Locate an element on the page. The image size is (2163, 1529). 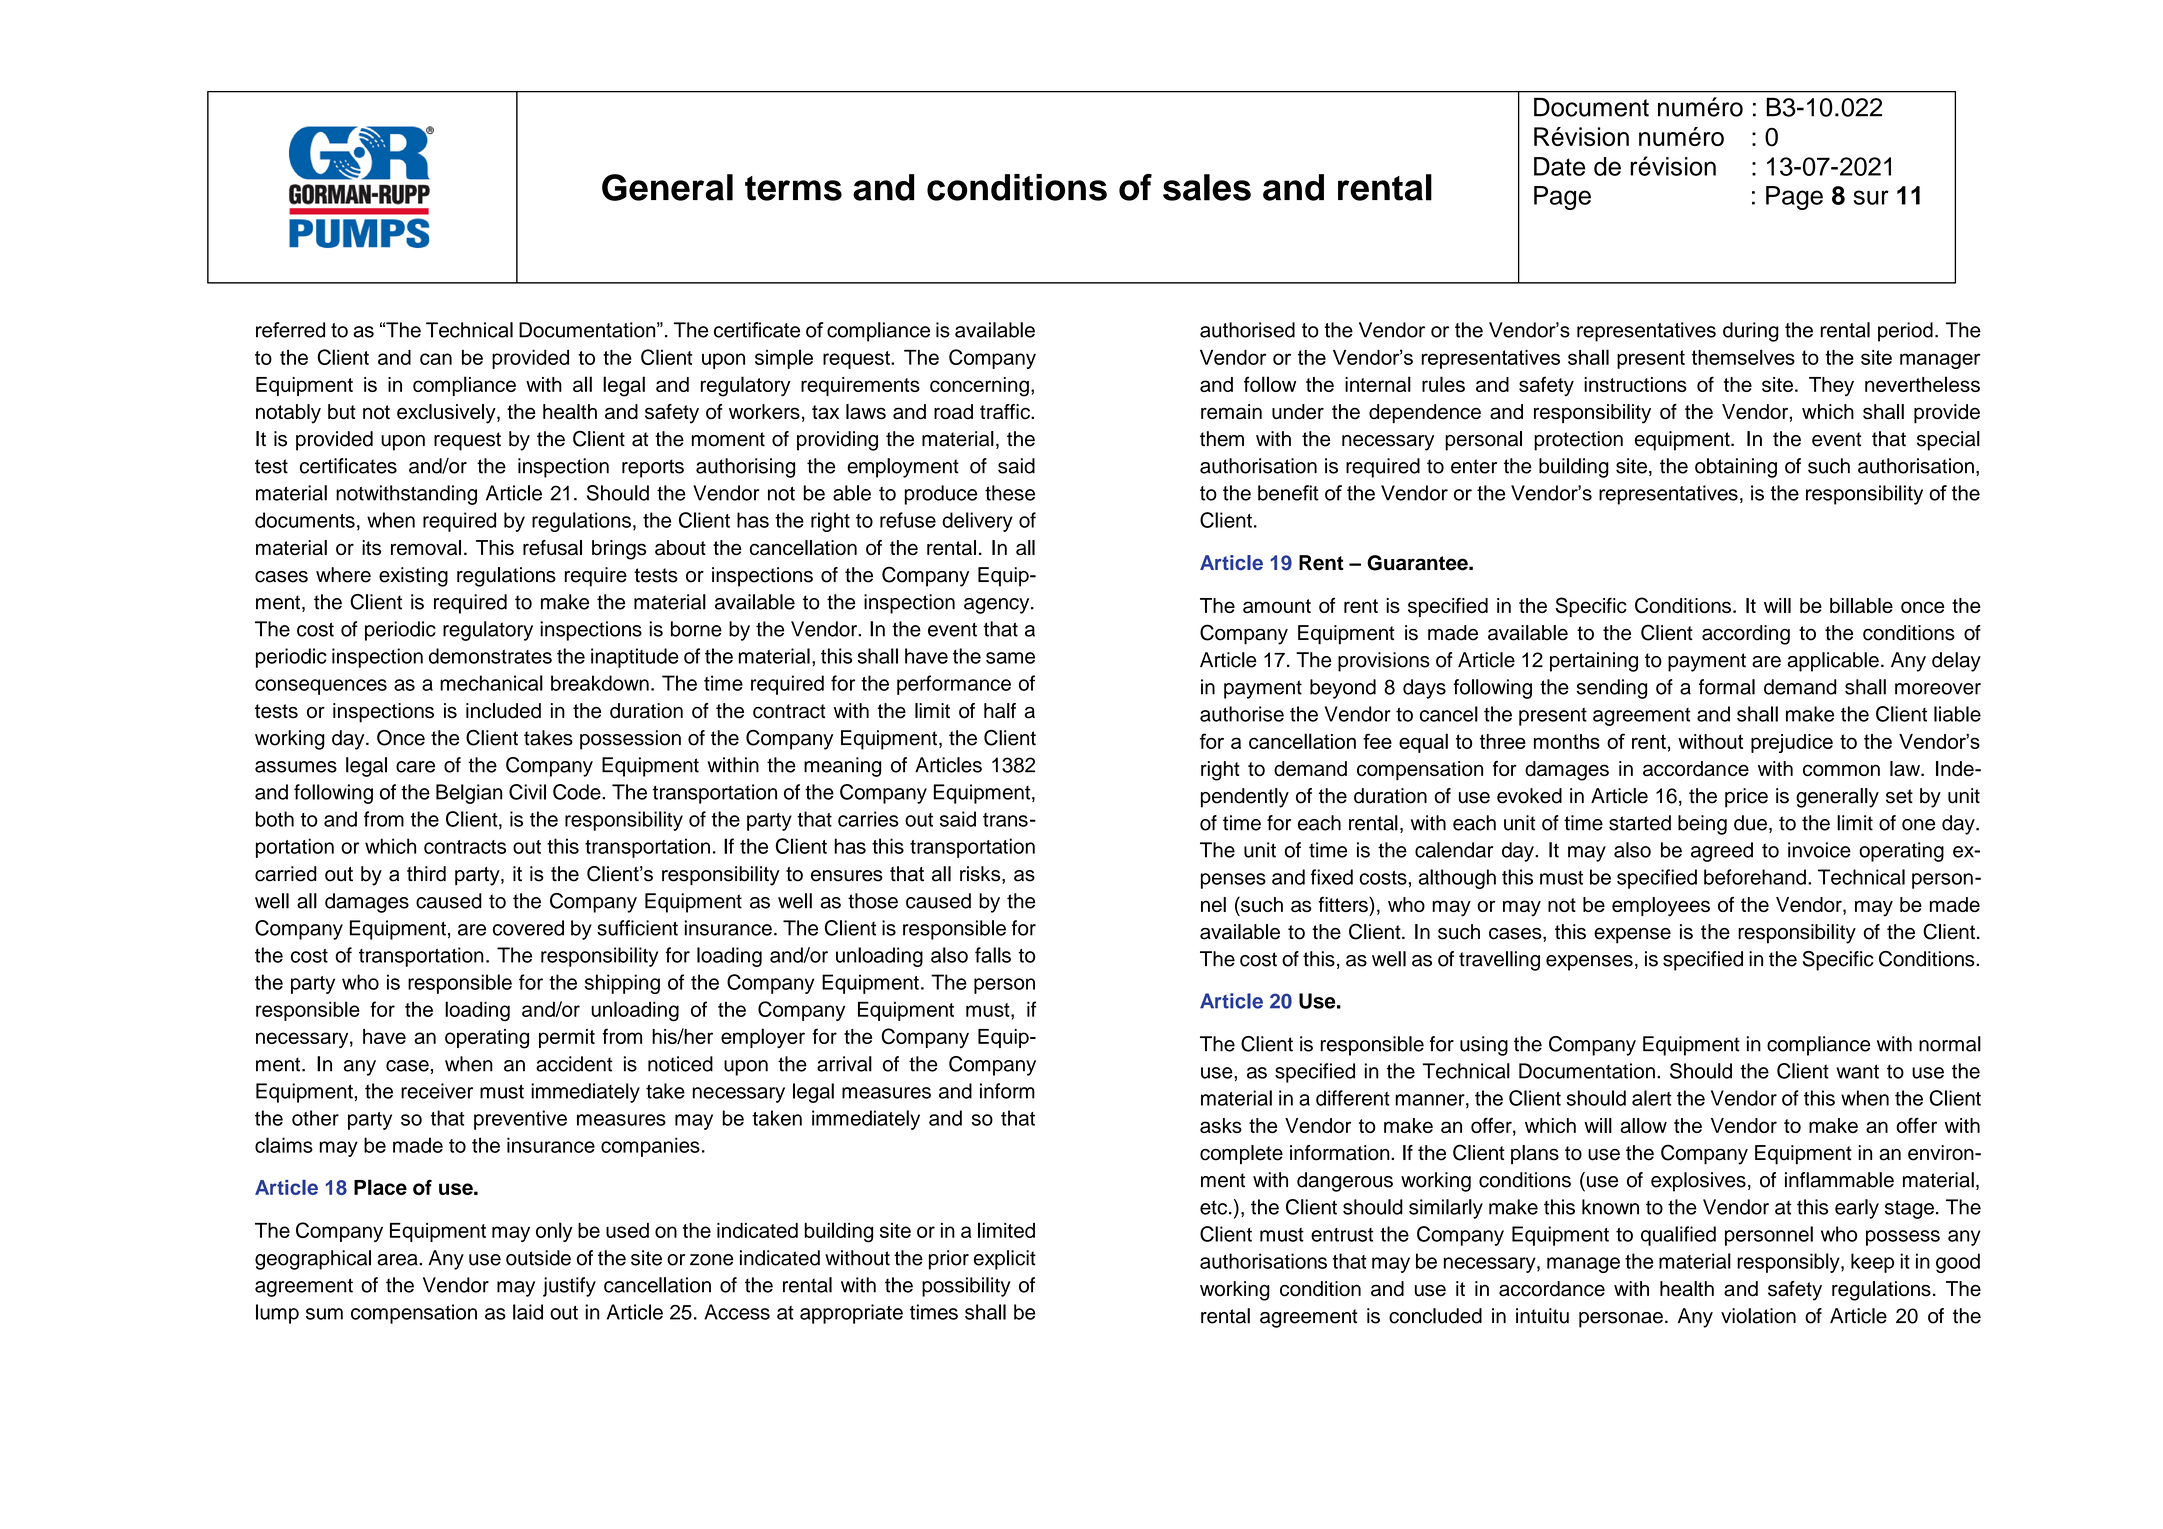
sales is located at coordinates (1207, 187).
